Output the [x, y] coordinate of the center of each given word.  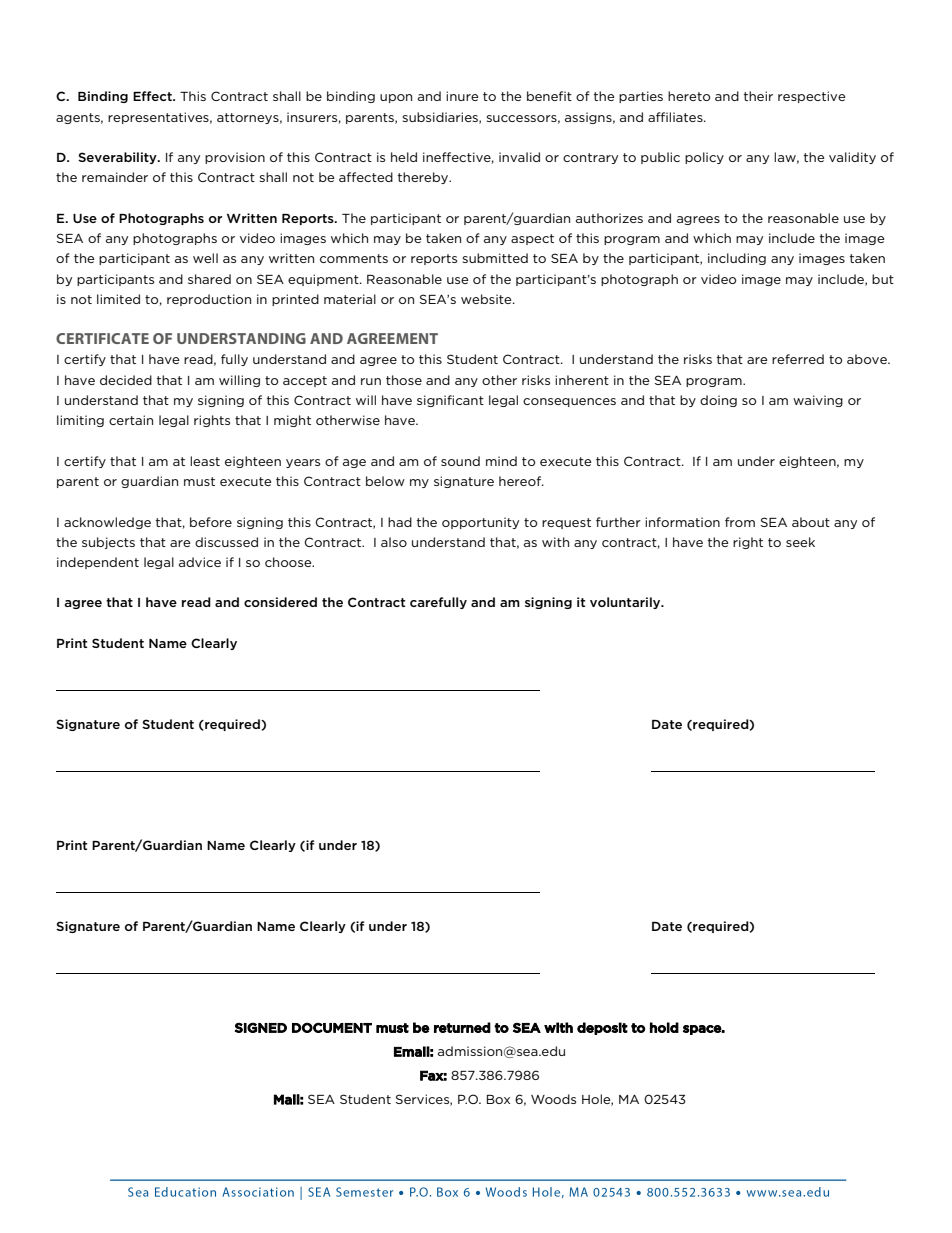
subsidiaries [441, 118]
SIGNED [261, 1027]
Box [498, 1099]
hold [664, 1027]
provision [235, 158]
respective [812, 97]
